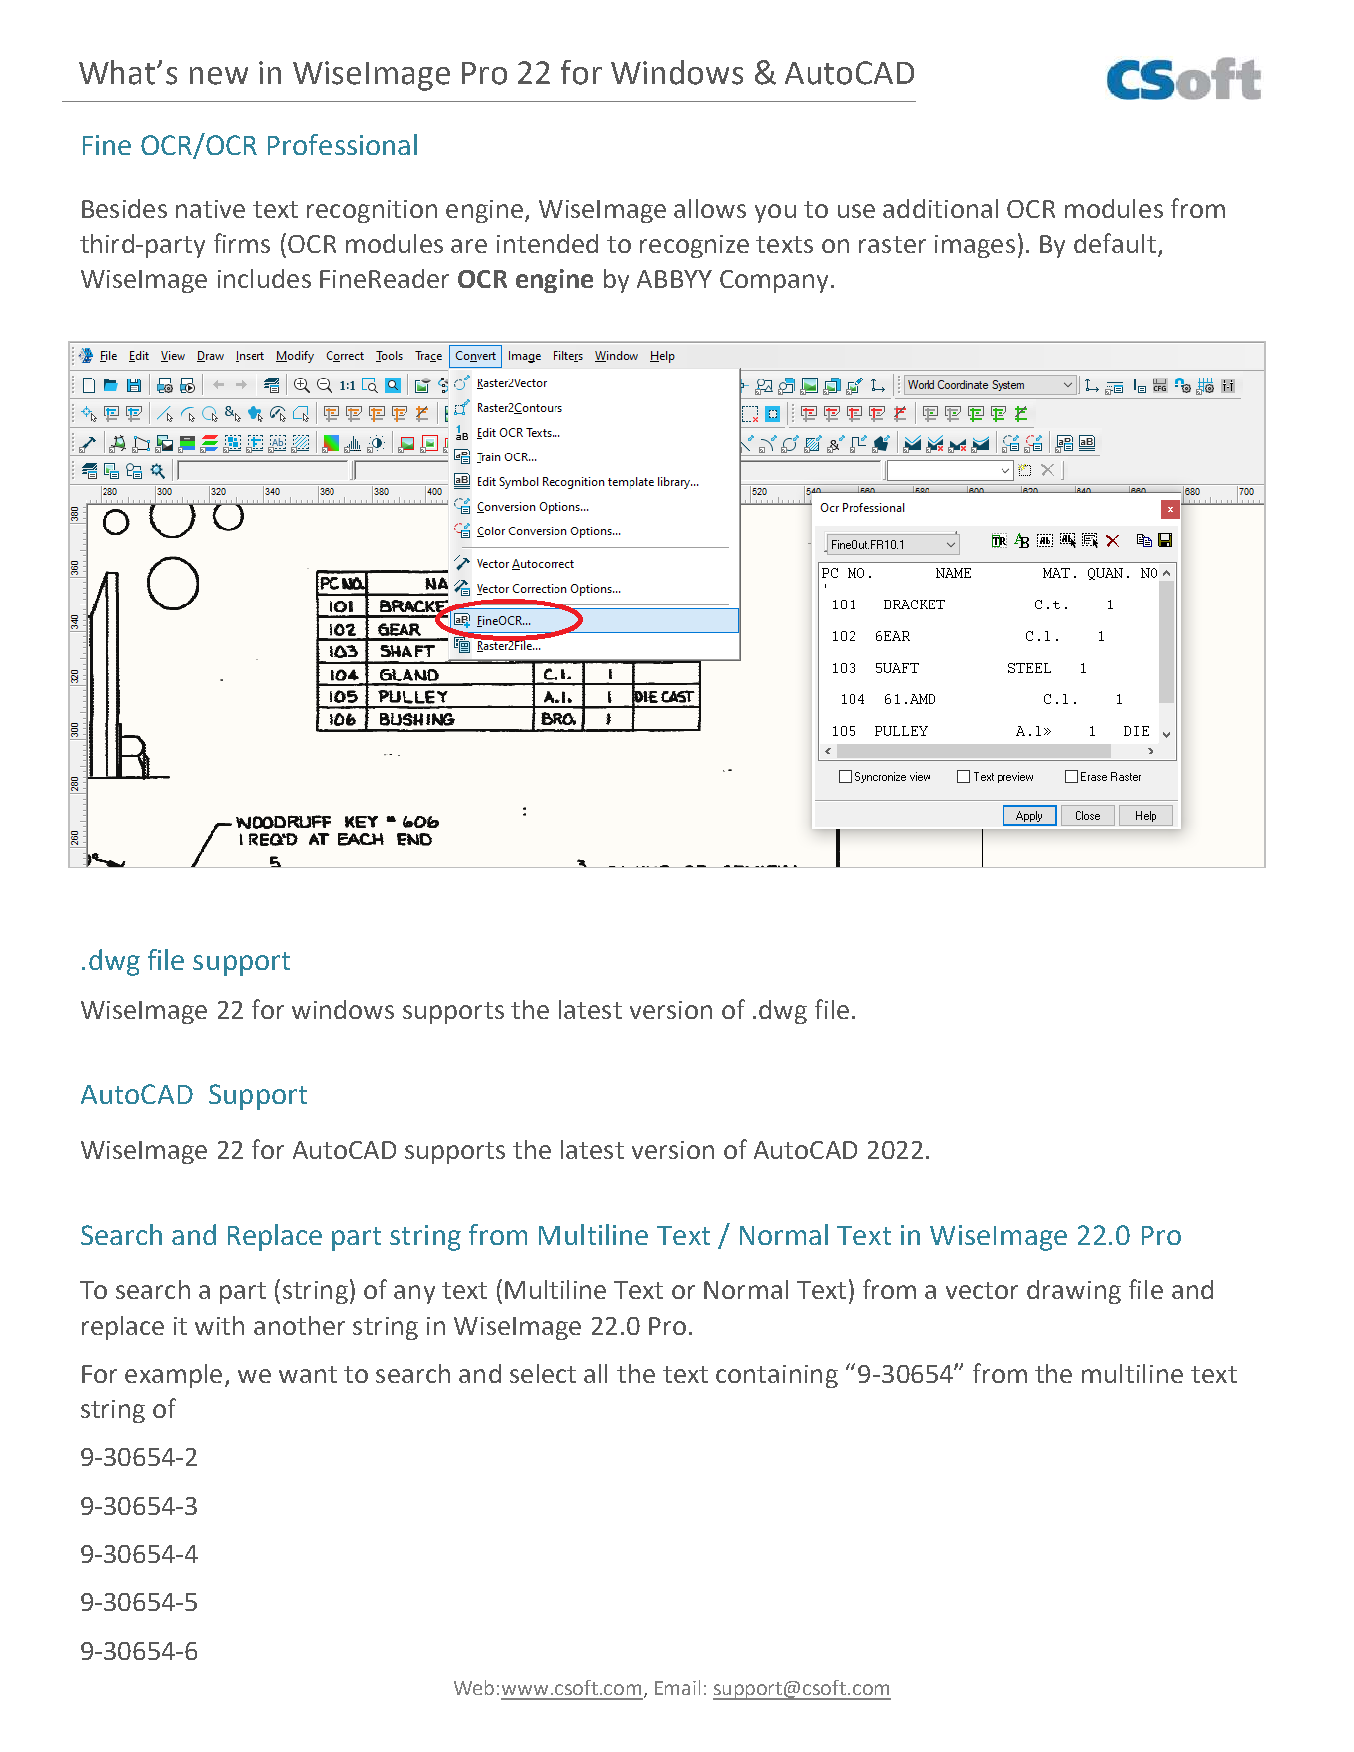  Describe the element at coordinates (543, 1373) in the screenshot. I see `select` at that location.
